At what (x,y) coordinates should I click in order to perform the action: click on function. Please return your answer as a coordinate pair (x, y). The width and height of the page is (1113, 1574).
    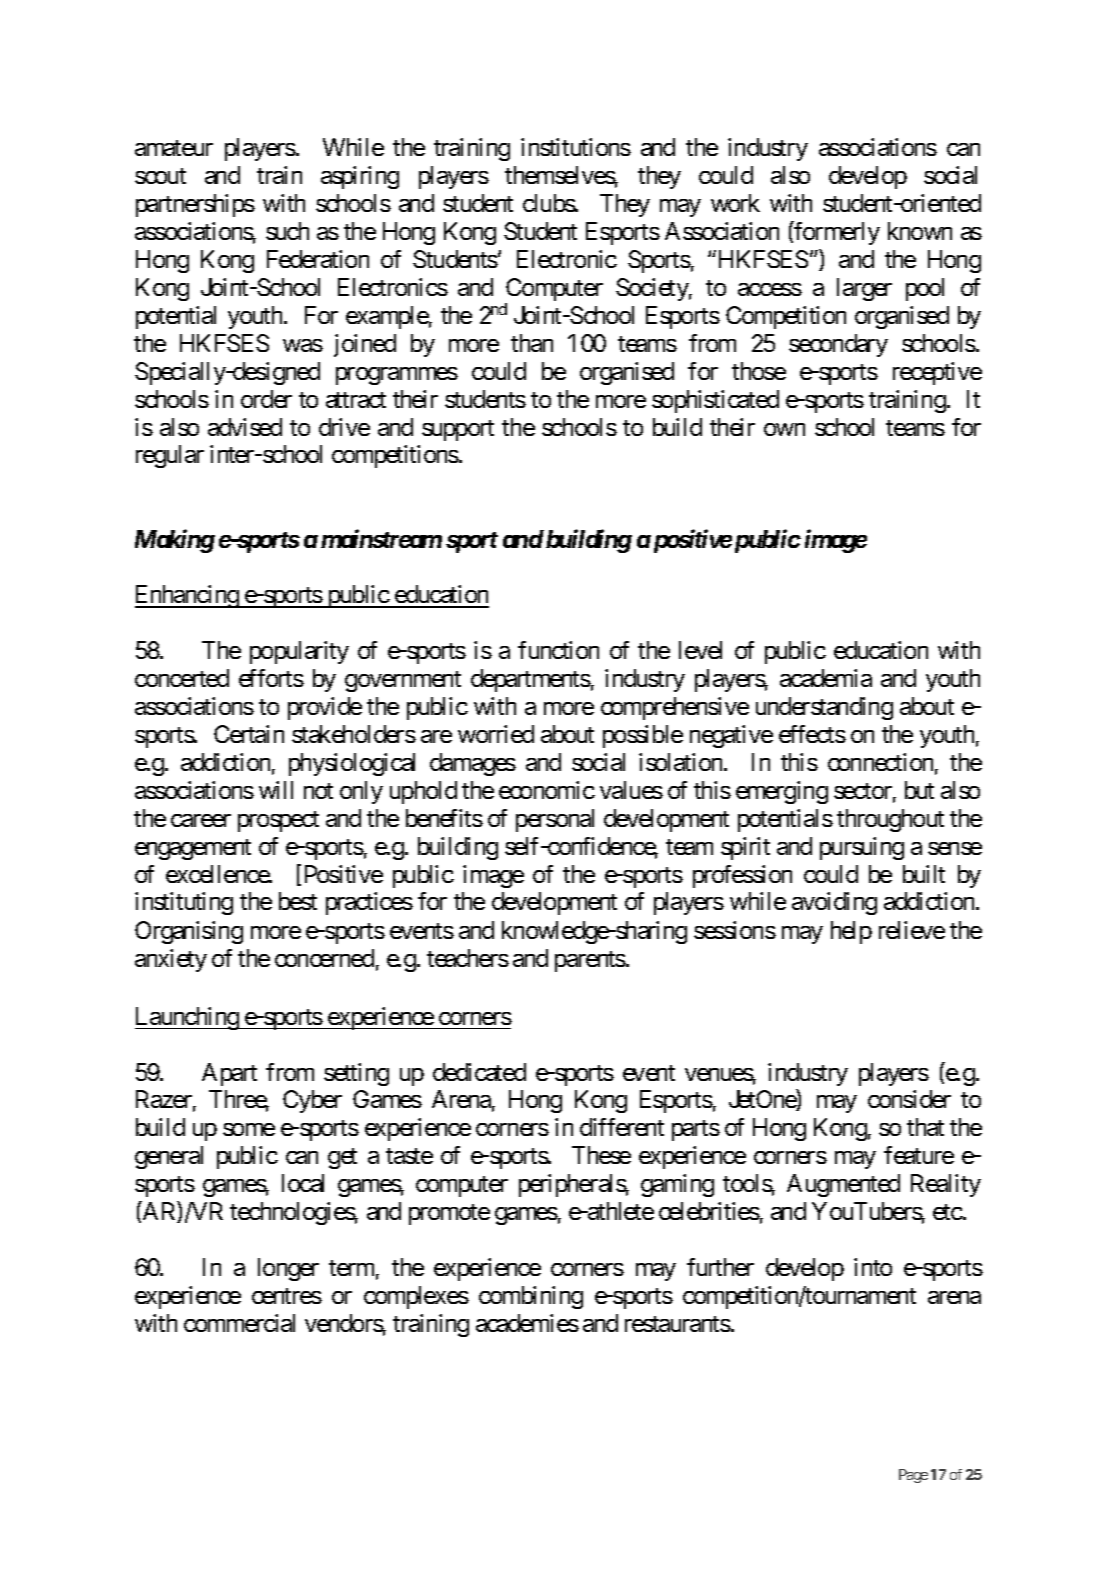
    Looking at the image, I should click on (558, 650).
